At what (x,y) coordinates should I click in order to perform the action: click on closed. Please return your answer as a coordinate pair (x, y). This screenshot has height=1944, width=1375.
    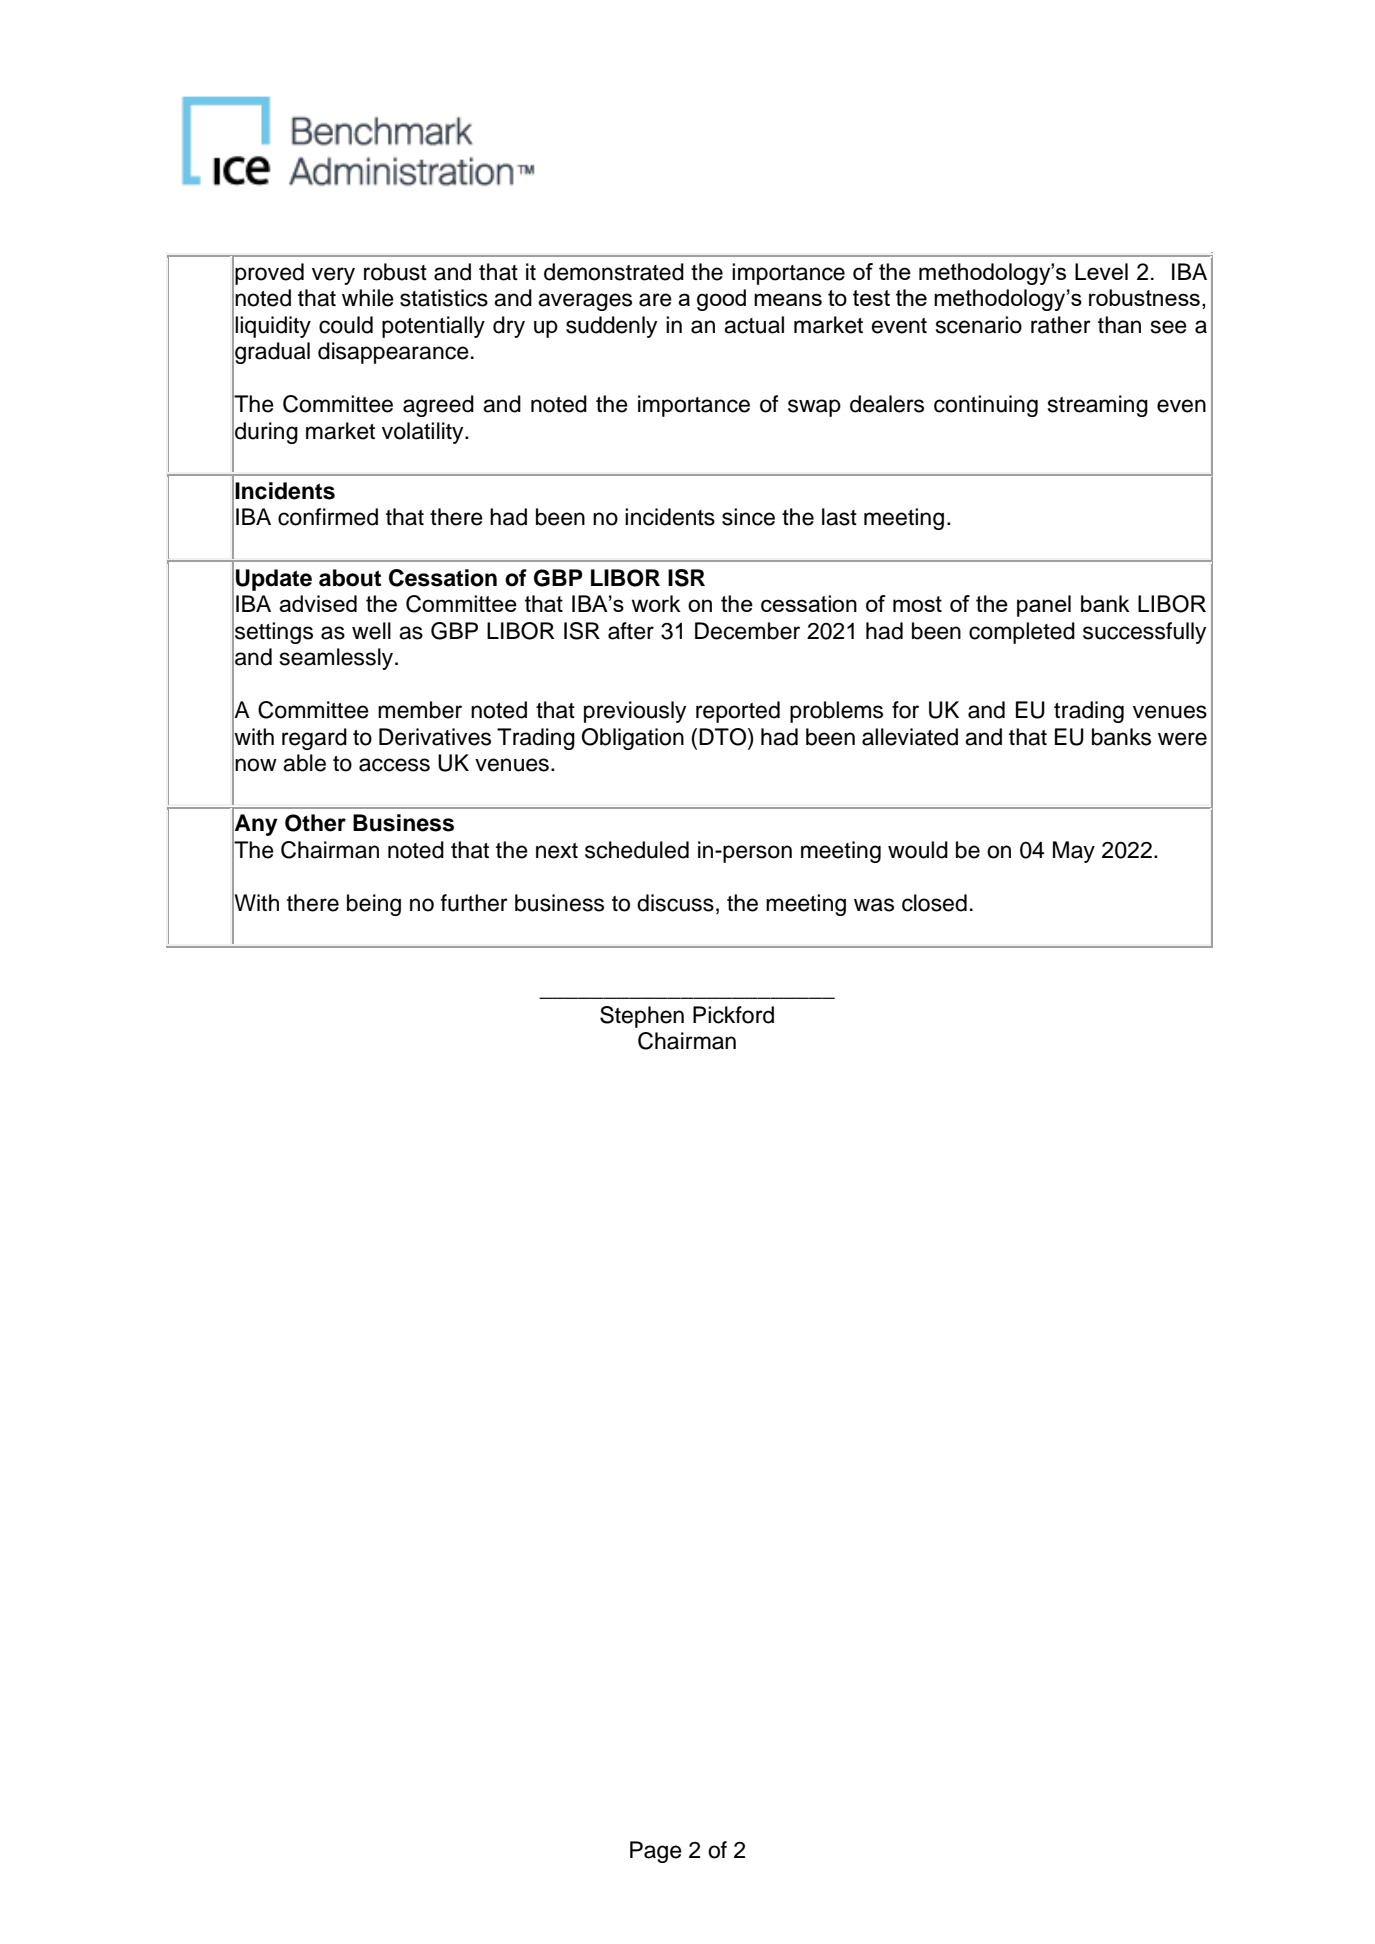
    Looking at the image, I should click on (934, 903).
